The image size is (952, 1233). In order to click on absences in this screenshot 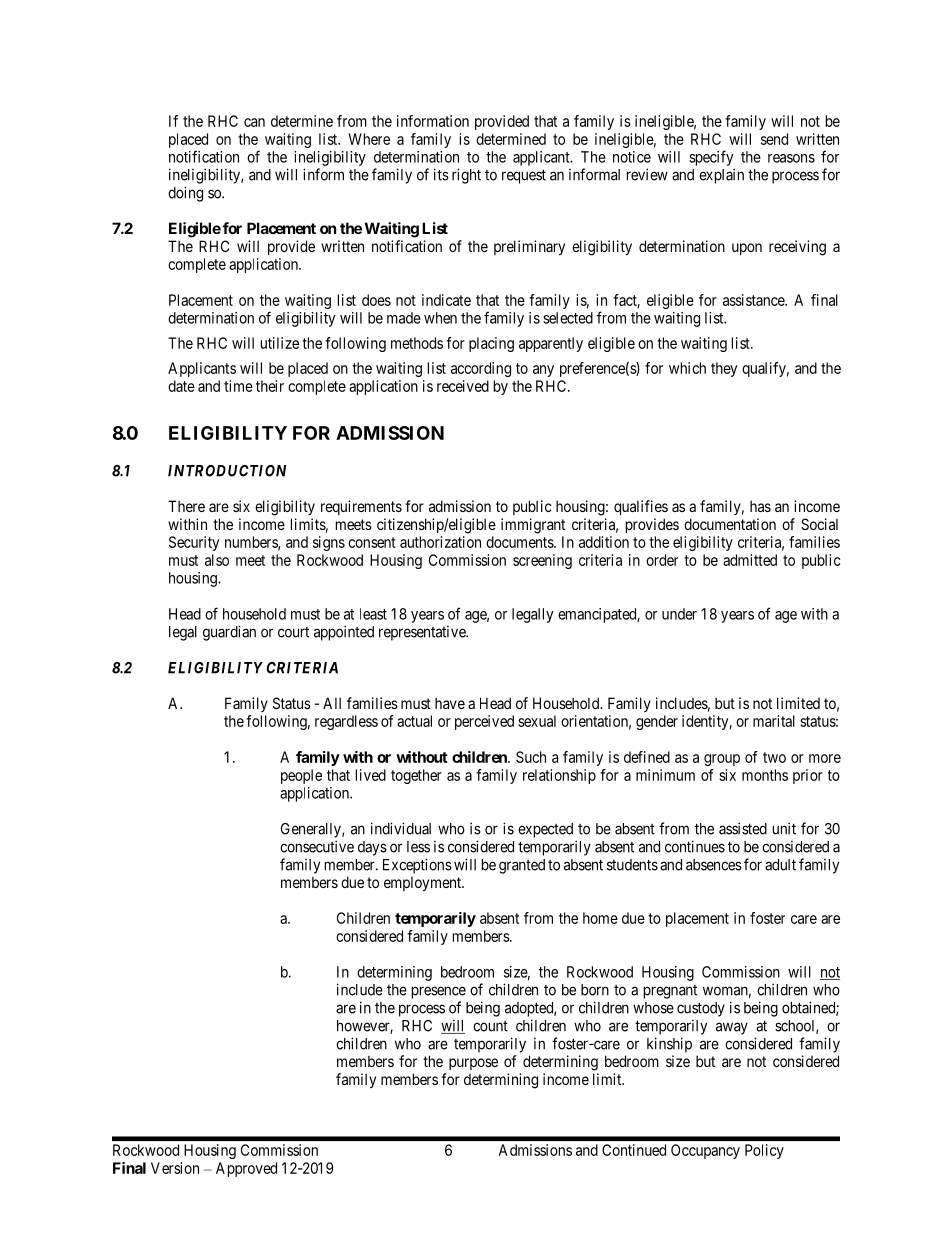, I will do `click(714, 865)`.
